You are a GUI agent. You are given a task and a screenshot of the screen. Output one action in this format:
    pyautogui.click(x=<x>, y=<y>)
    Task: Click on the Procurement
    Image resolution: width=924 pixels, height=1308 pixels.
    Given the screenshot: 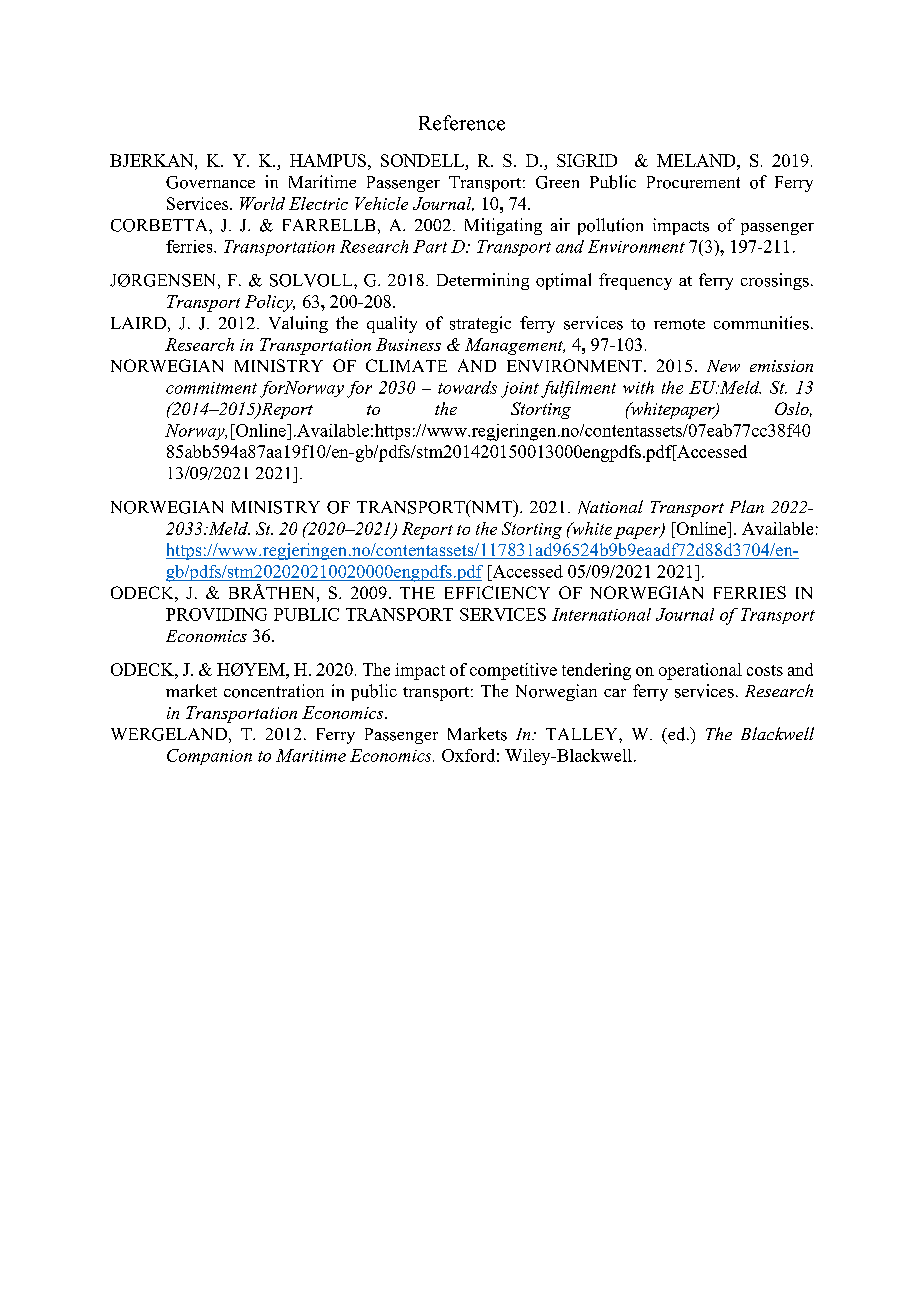 What is the action you would take?
    pyautogui.click(x=693, y=182)
